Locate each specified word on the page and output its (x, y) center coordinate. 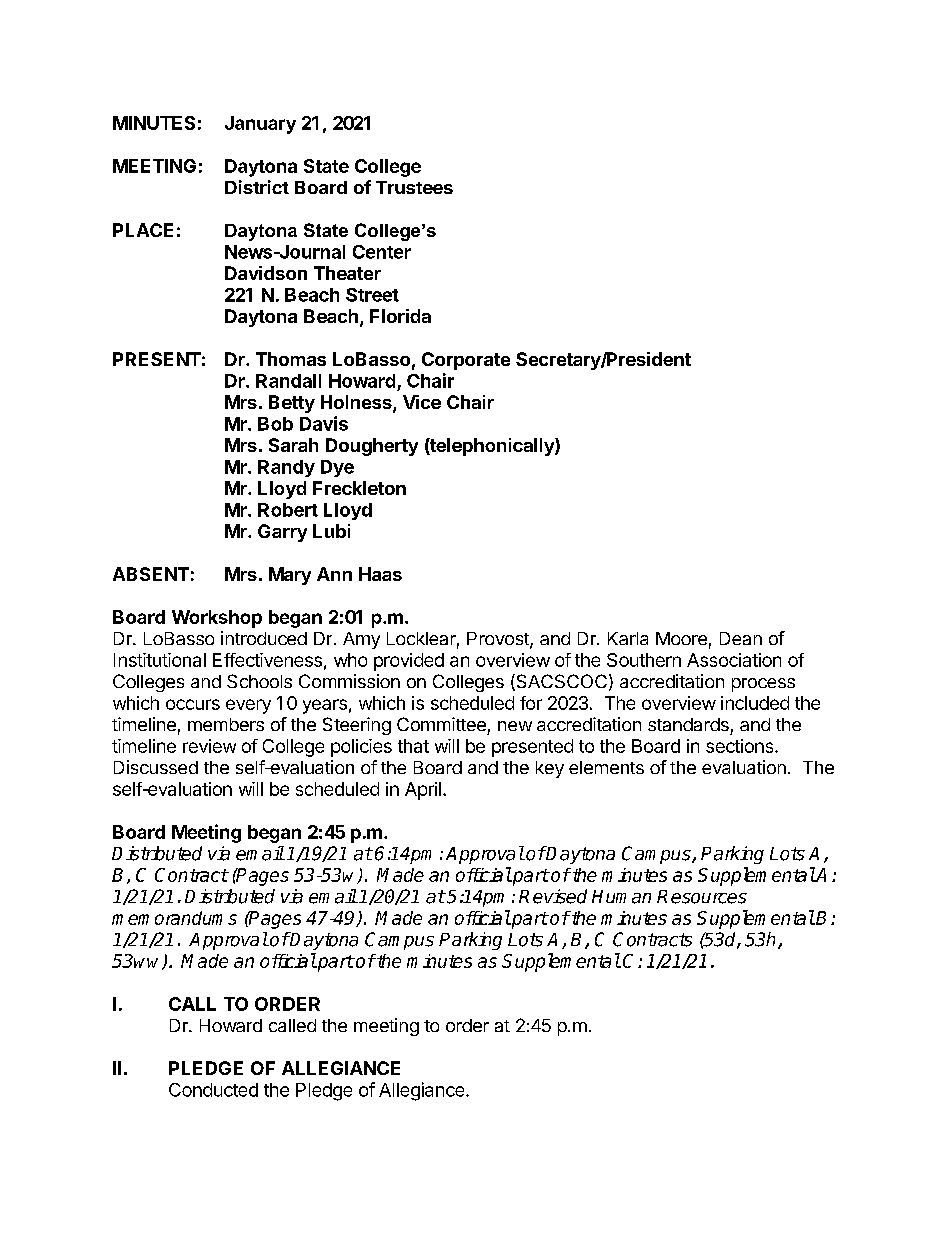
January (260, 125)
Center (382, 252)
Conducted (213, 1090)
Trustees (414, 187)
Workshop (217, 619)
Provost (499, 640)
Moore (681, 638)
